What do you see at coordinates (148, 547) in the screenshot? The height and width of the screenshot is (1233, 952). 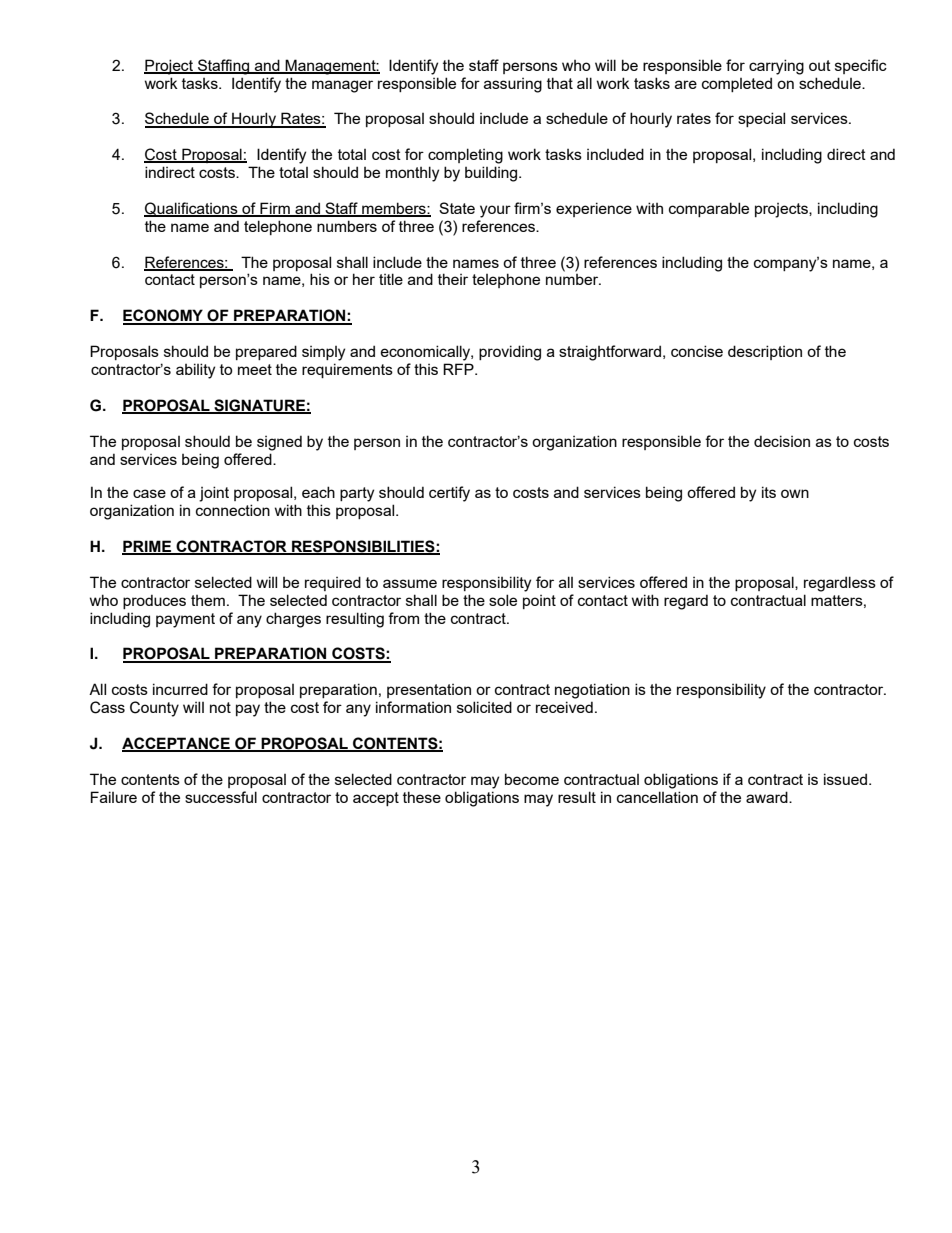 I see `PRIME` at bounding box center [148, 547].
